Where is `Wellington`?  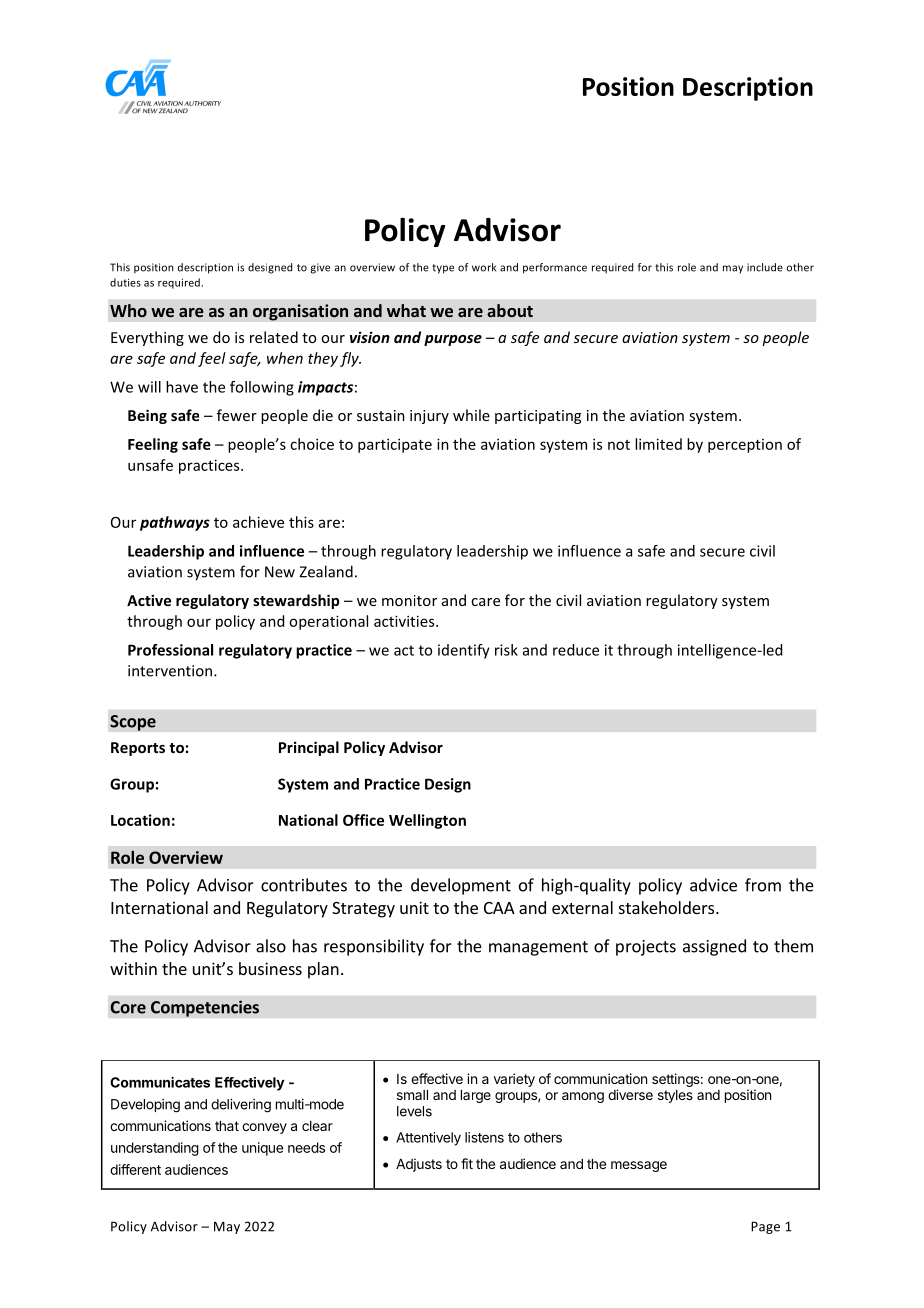 Wellington is located at coordinates (427, 821).
